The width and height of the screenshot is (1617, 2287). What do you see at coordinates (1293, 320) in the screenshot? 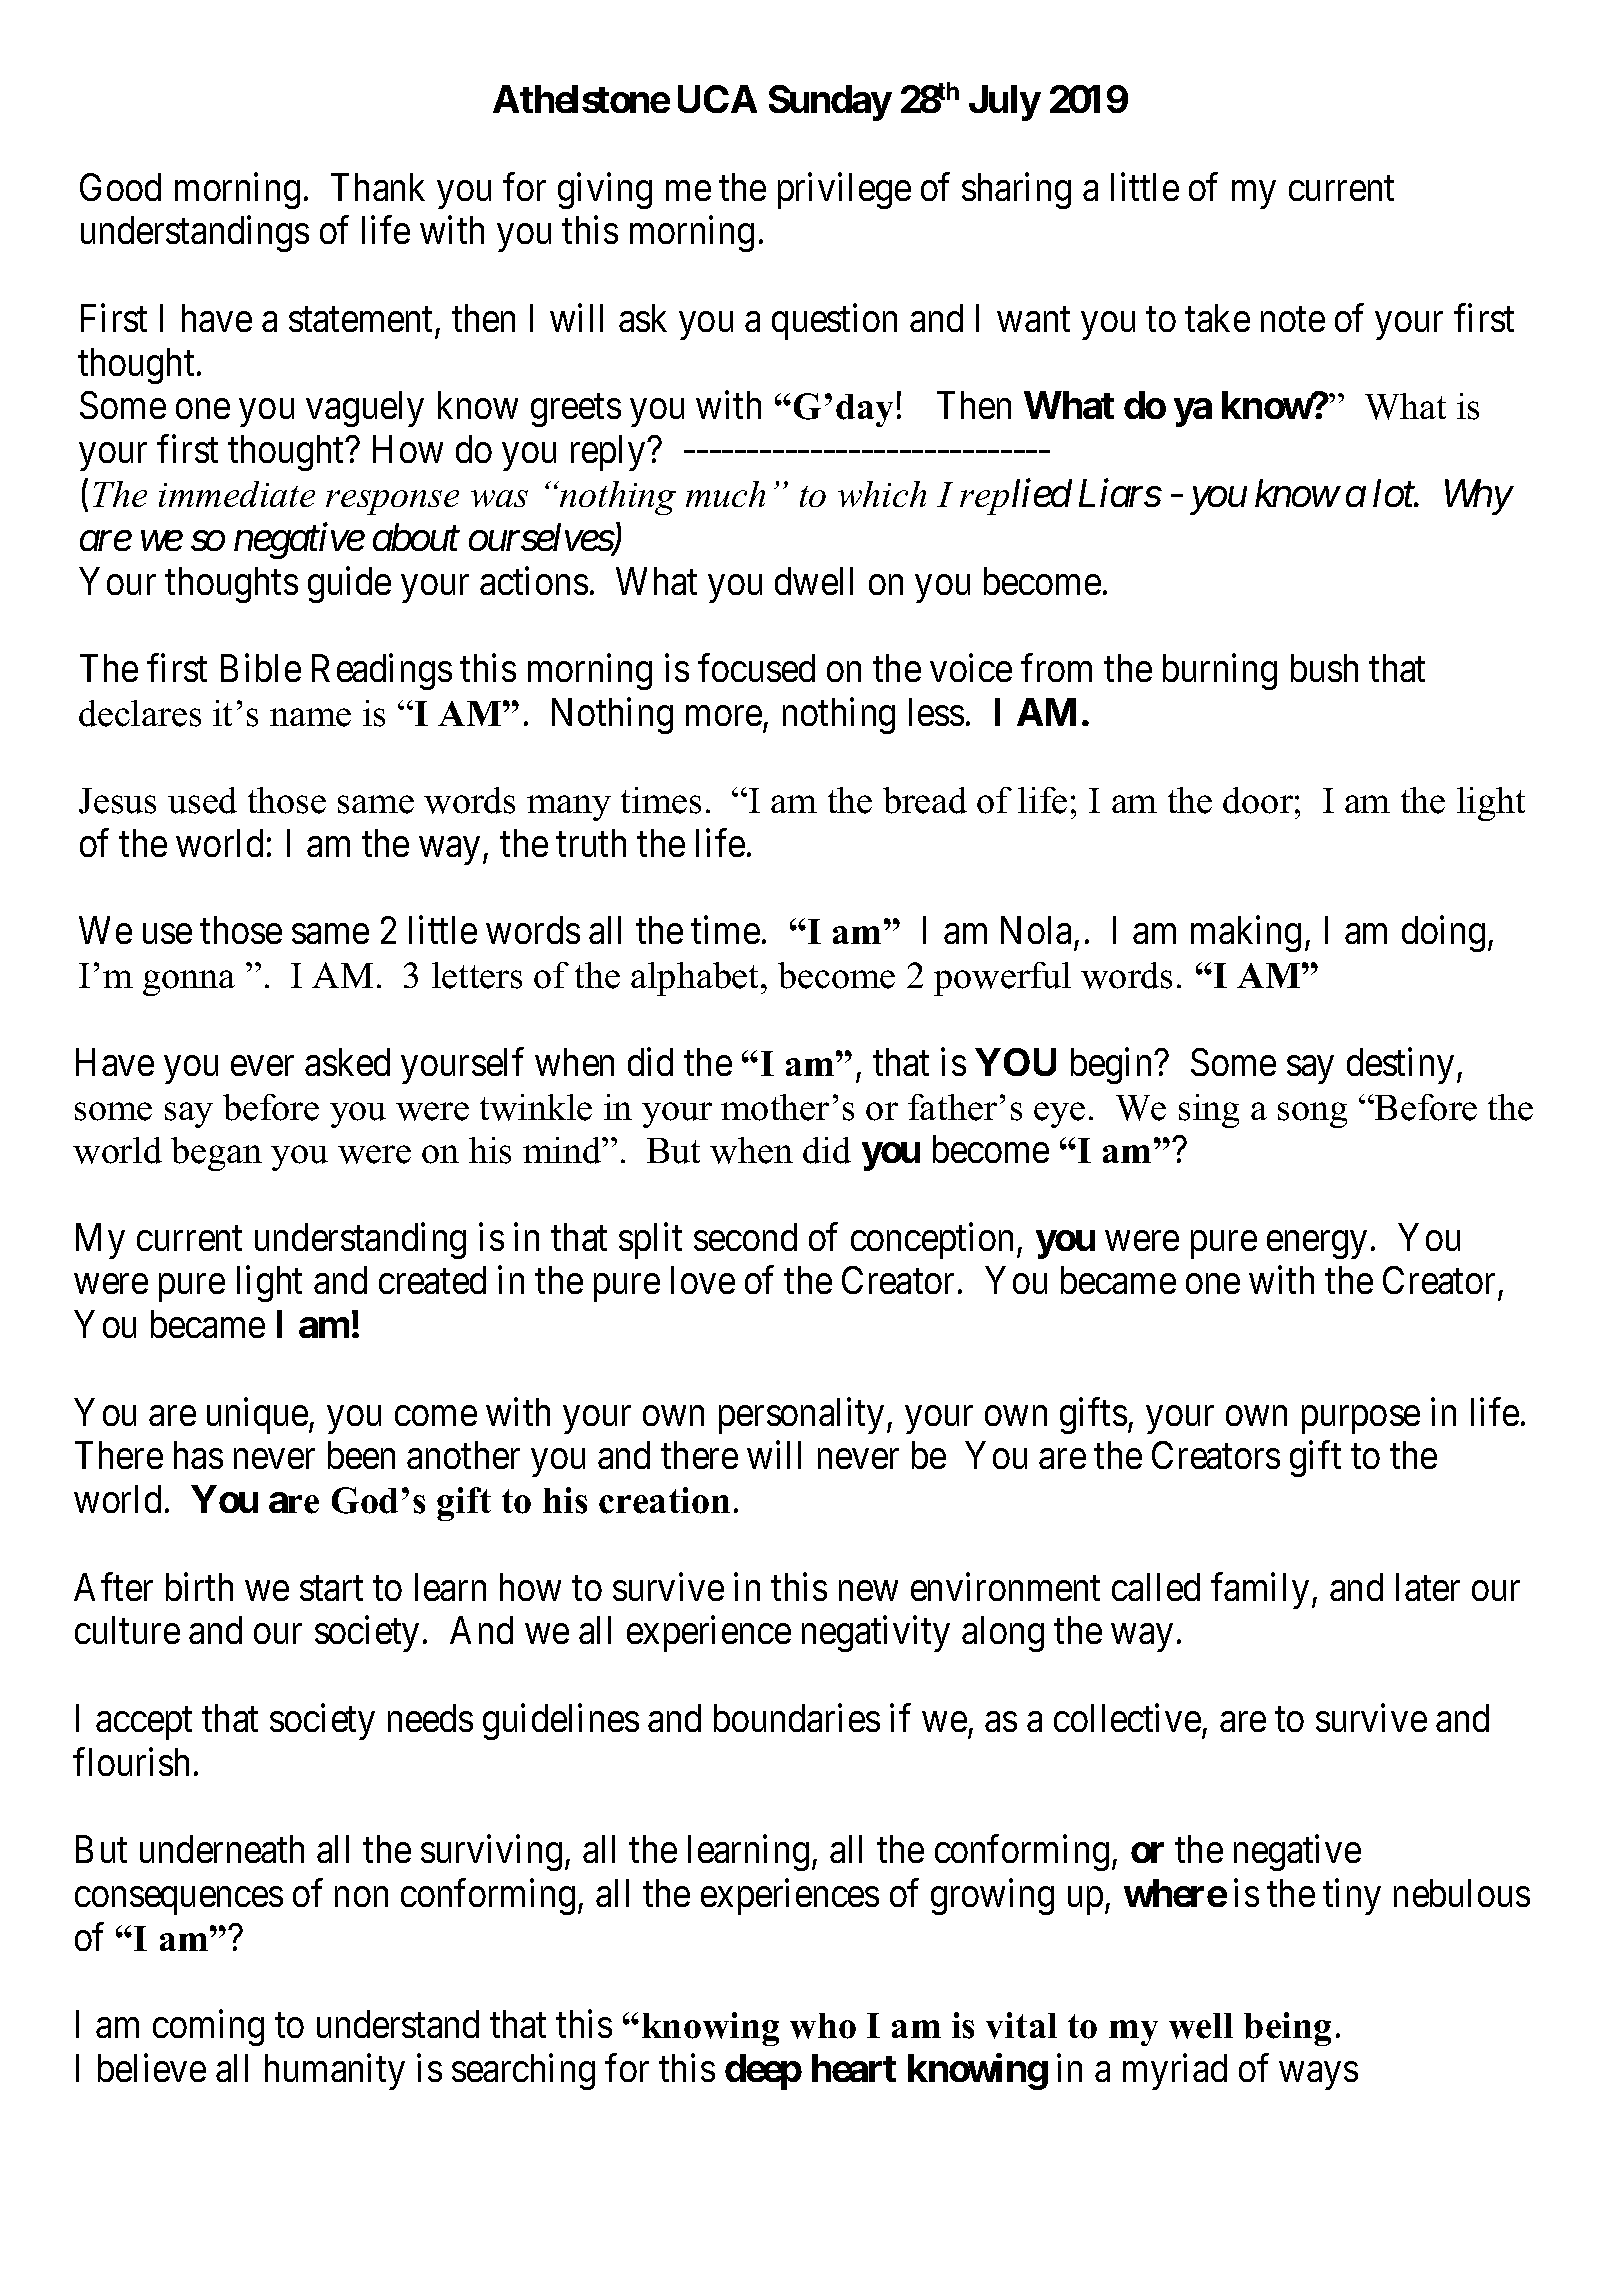
I see `note` at bounding box center [1293, 320].
